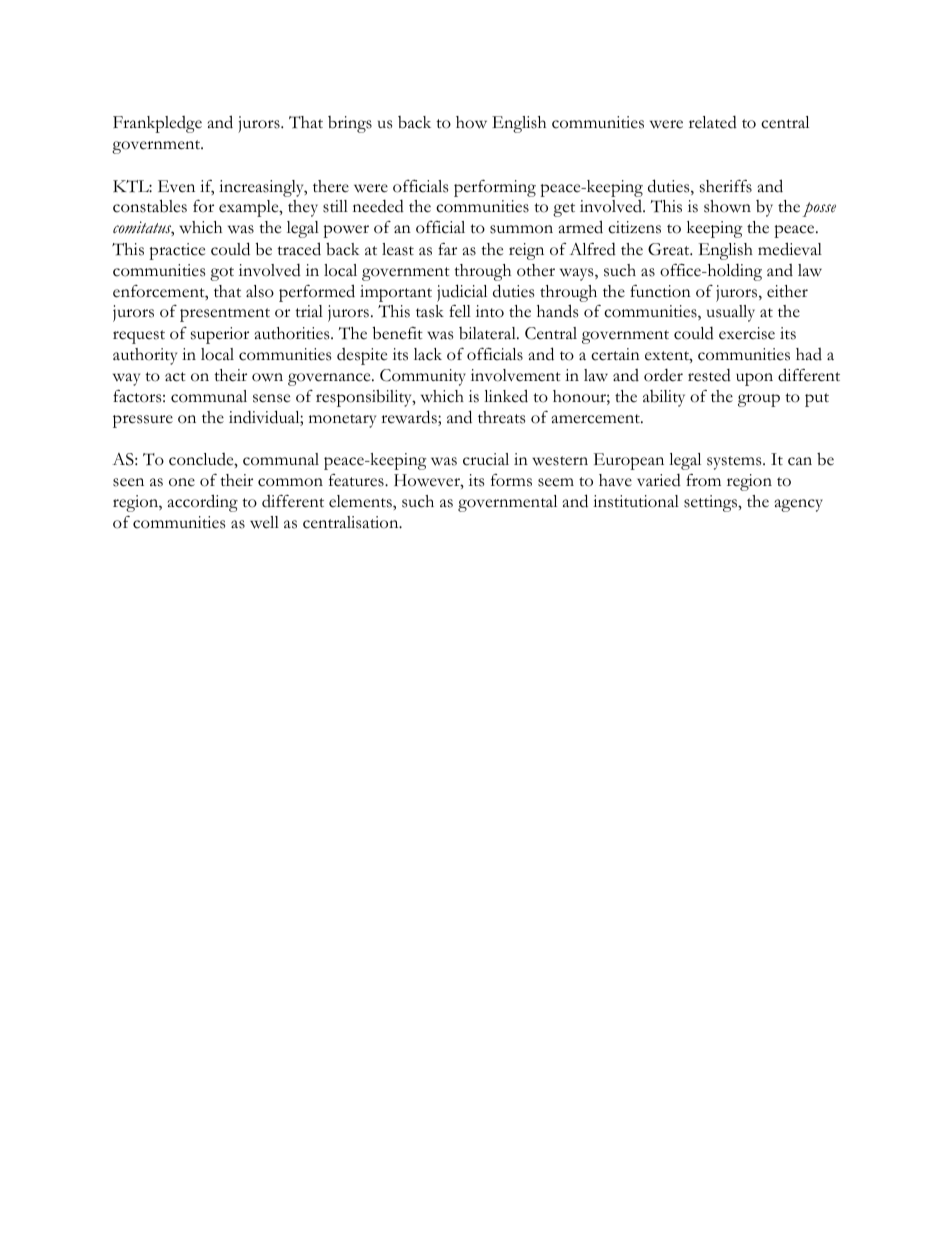  I want to click on summon, so click(521, 229).
